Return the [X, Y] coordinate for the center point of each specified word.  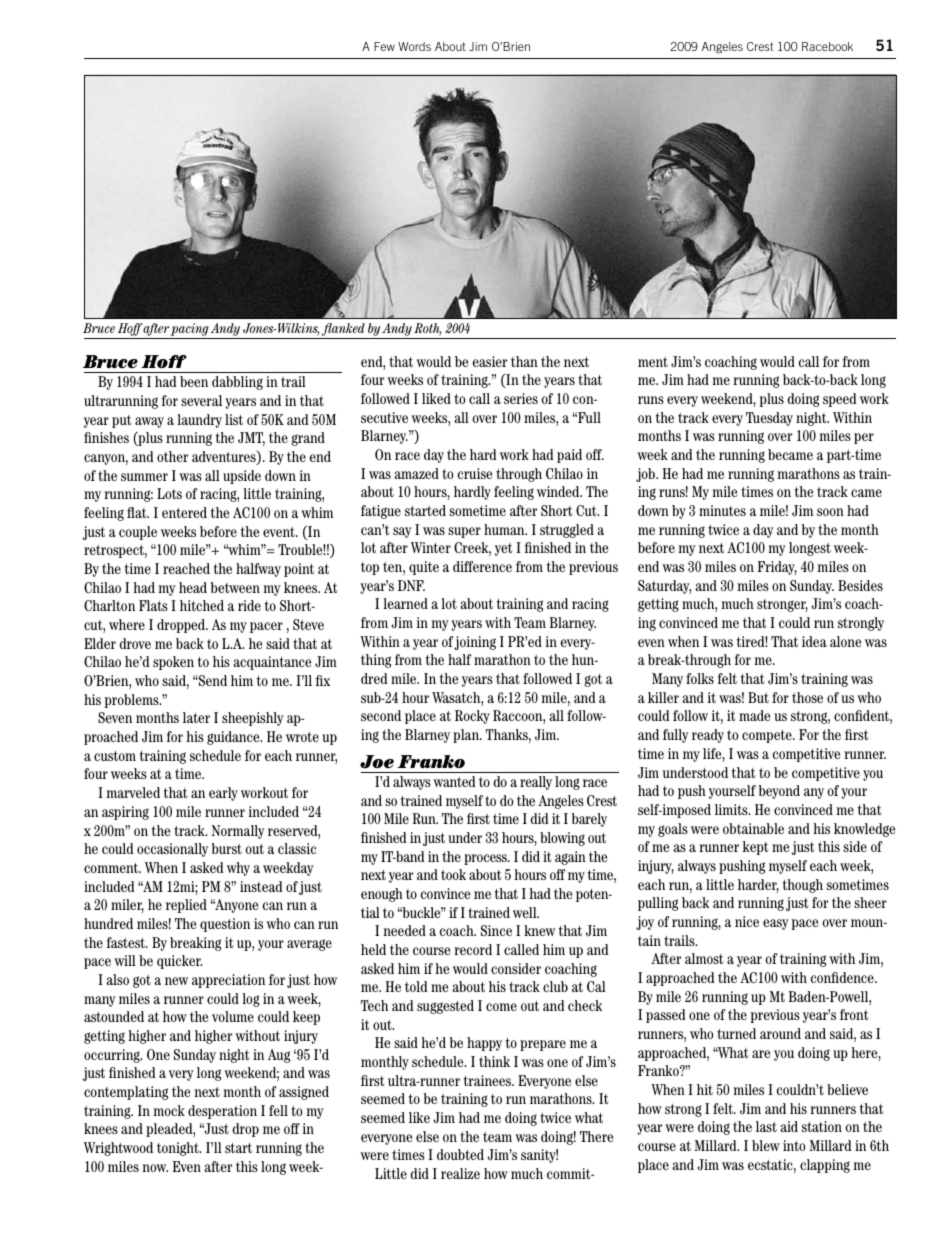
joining [475, 643]
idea [814, 641]
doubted [460, 1154]
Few [384, 46]
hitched [202, 605]
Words [414, 46]
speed [840, 400]
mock [169, 1110]
